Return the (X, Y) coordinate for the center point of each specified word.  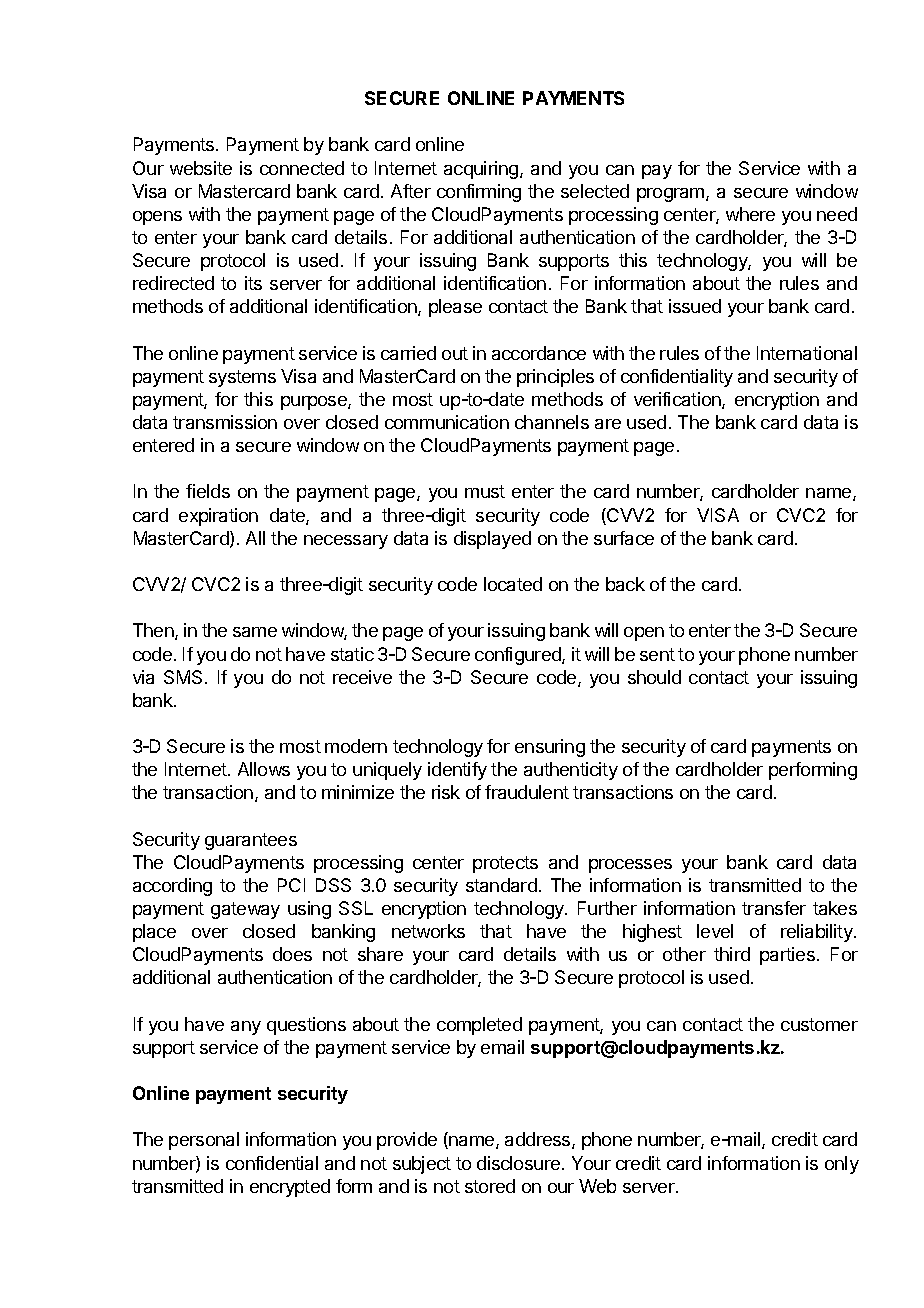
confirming (479, 193)
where (750, 214)
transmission (225, 422)
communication (447, 422)
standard (501, 885)
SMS (183, 677)
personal (204, 1141)
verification (678, 400)
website (201, 168)
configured (519, 656)
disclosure (518, 1163)
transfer (774, 908)
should (654, 677)
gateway (245, 910)
